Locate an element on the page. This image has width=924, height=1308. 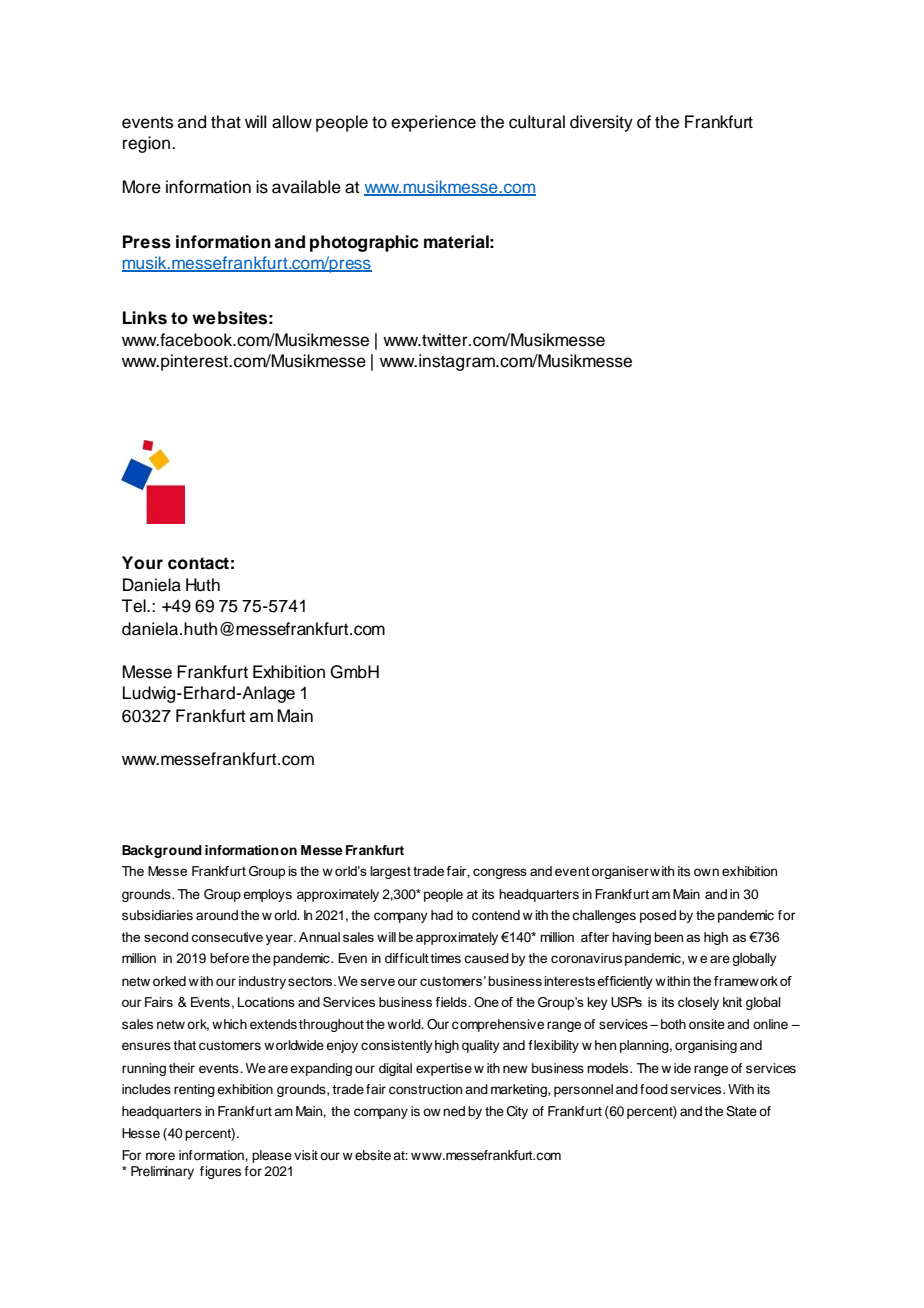
own is located at coordinates (706, 872).
